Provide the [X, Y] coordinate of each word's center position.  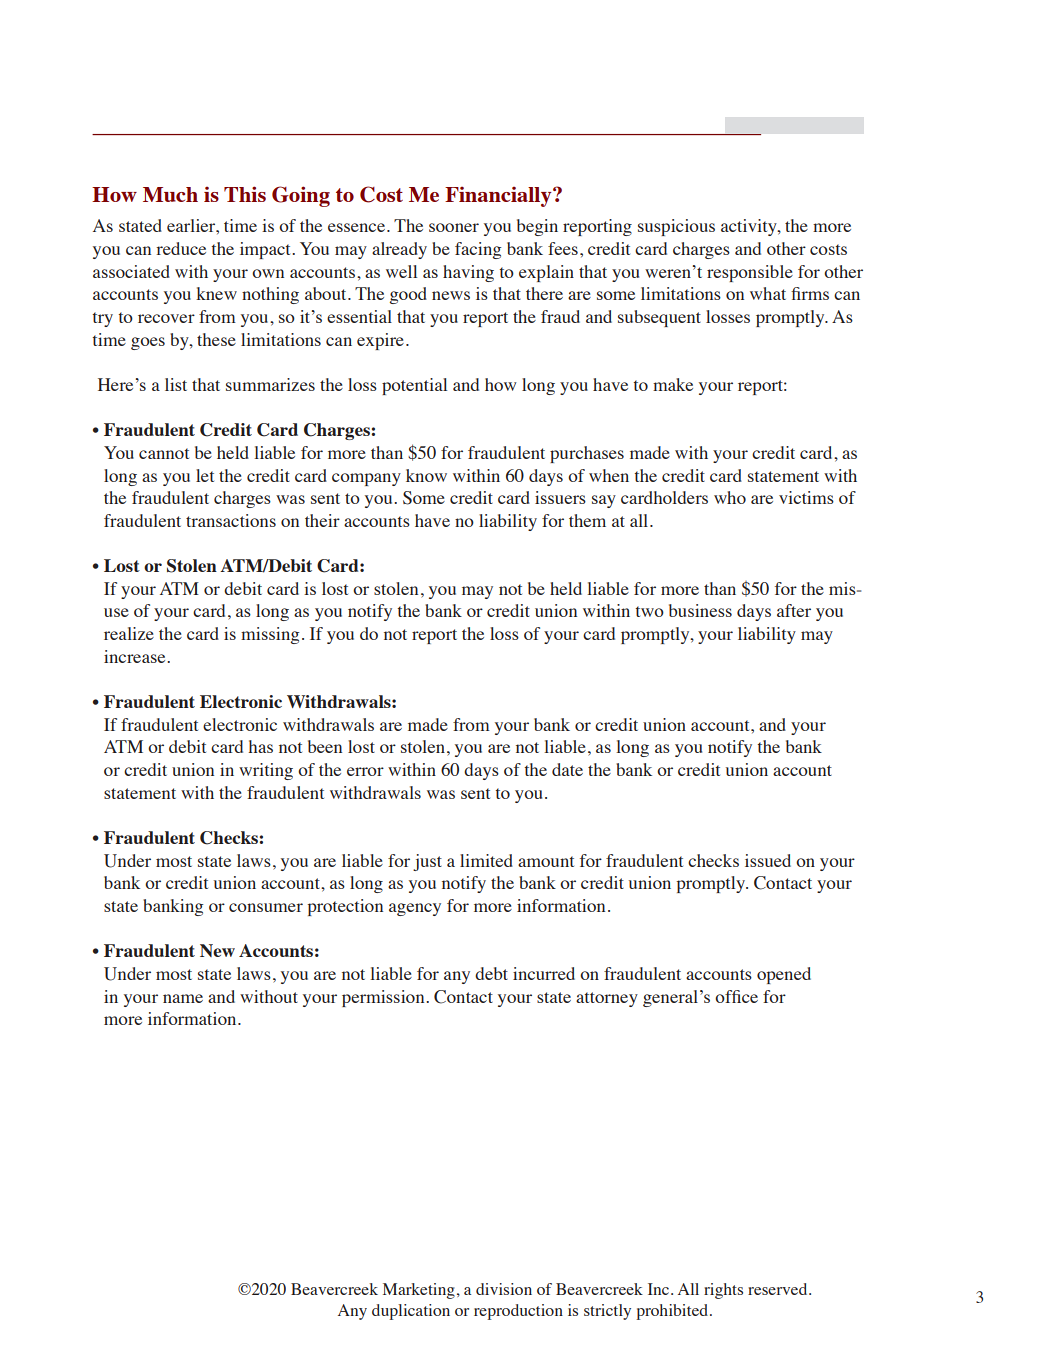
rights [723, 1291]
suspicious [676, 227]
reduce [181, 248]
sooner [454, 227]
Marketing [419, 1291]
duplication [411, 1312]
